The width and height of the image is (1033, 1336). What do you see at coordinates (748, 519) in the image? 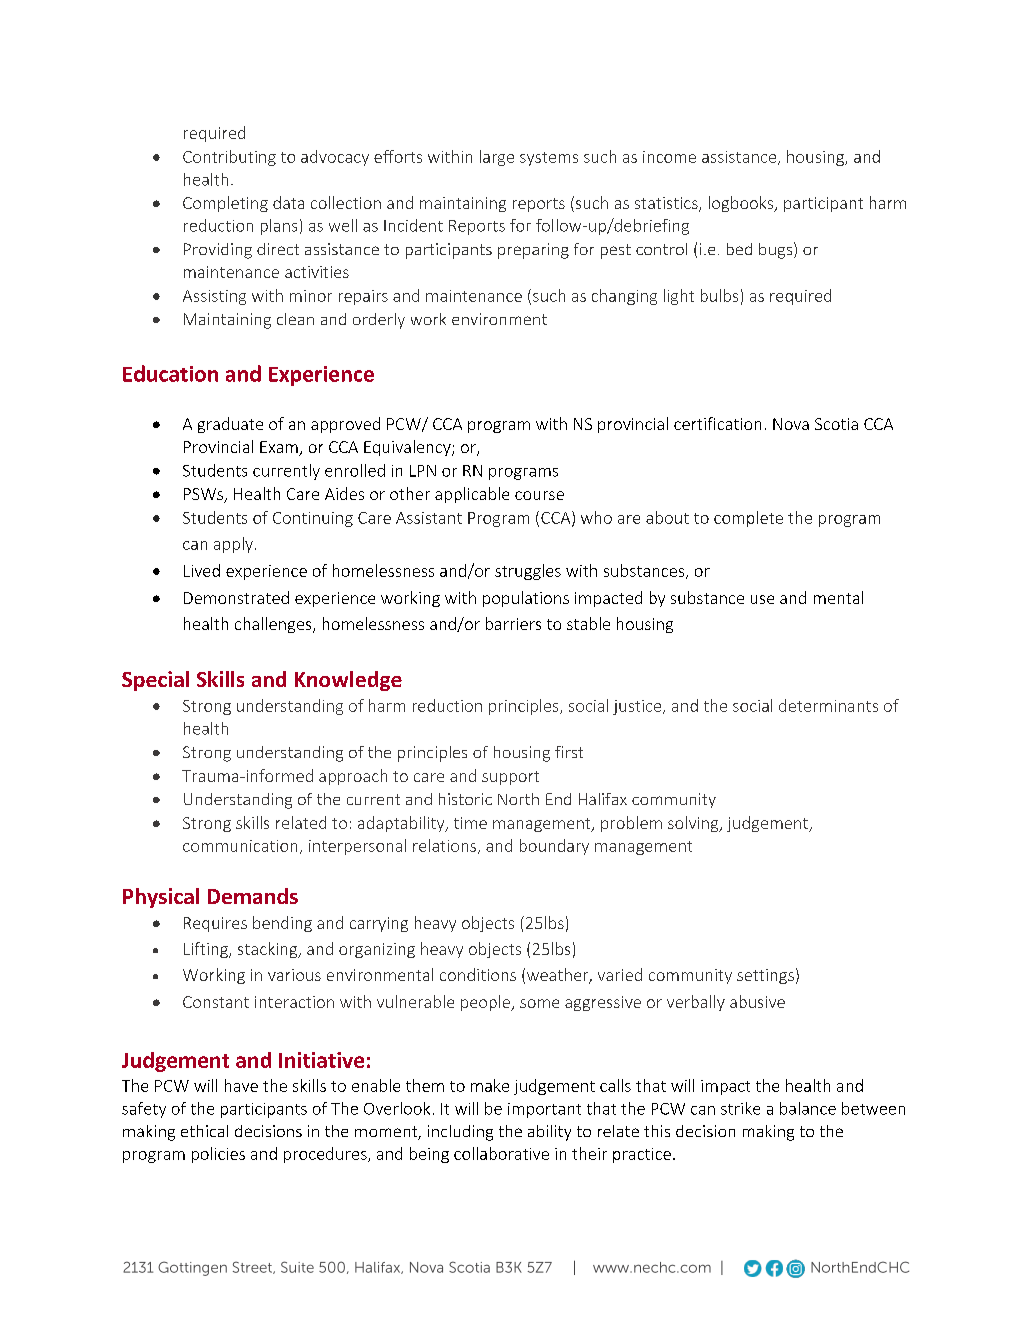
I see `complete` at bounding box center [748, 519].
